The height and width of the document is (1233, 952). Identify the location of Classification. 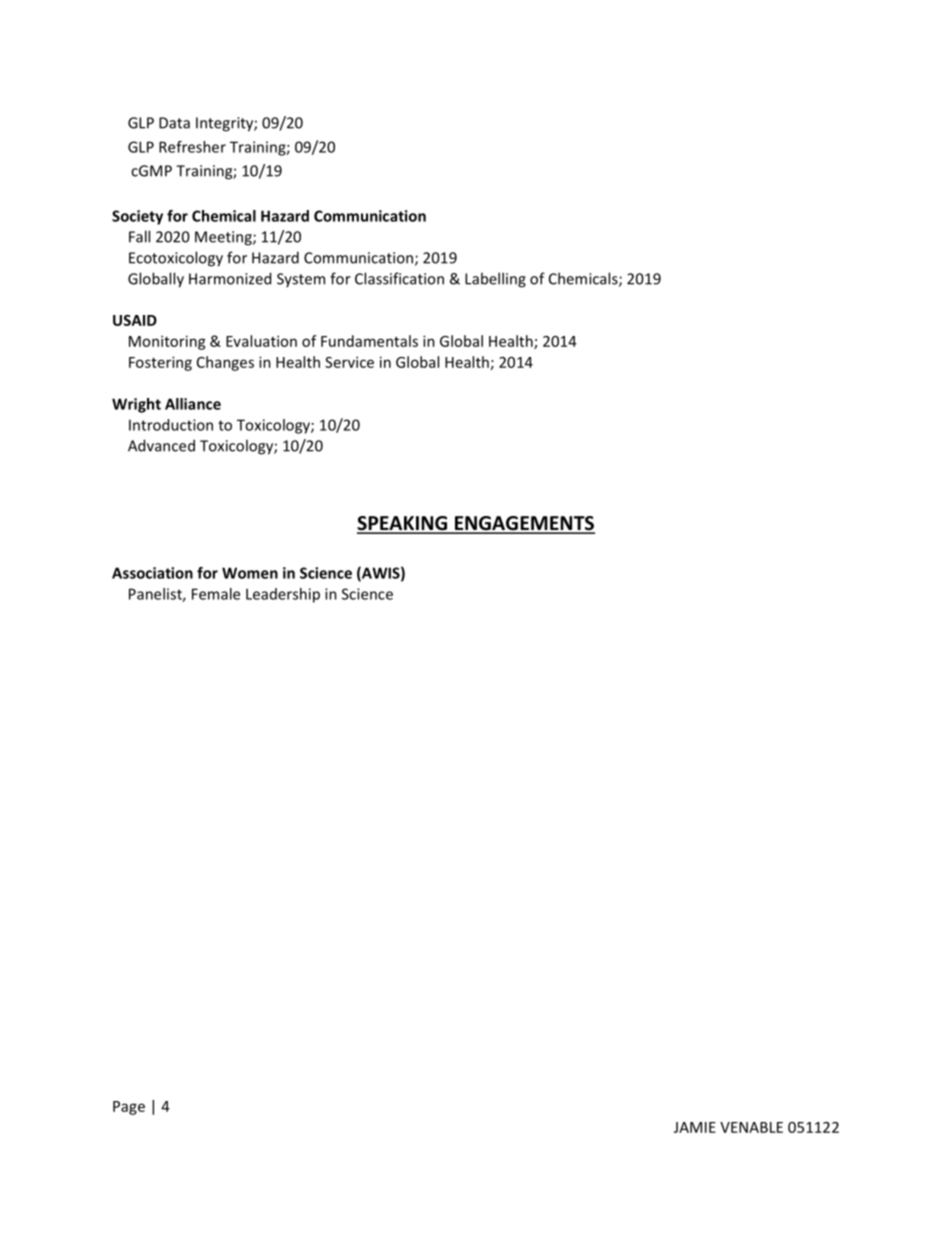
(399, 278).
